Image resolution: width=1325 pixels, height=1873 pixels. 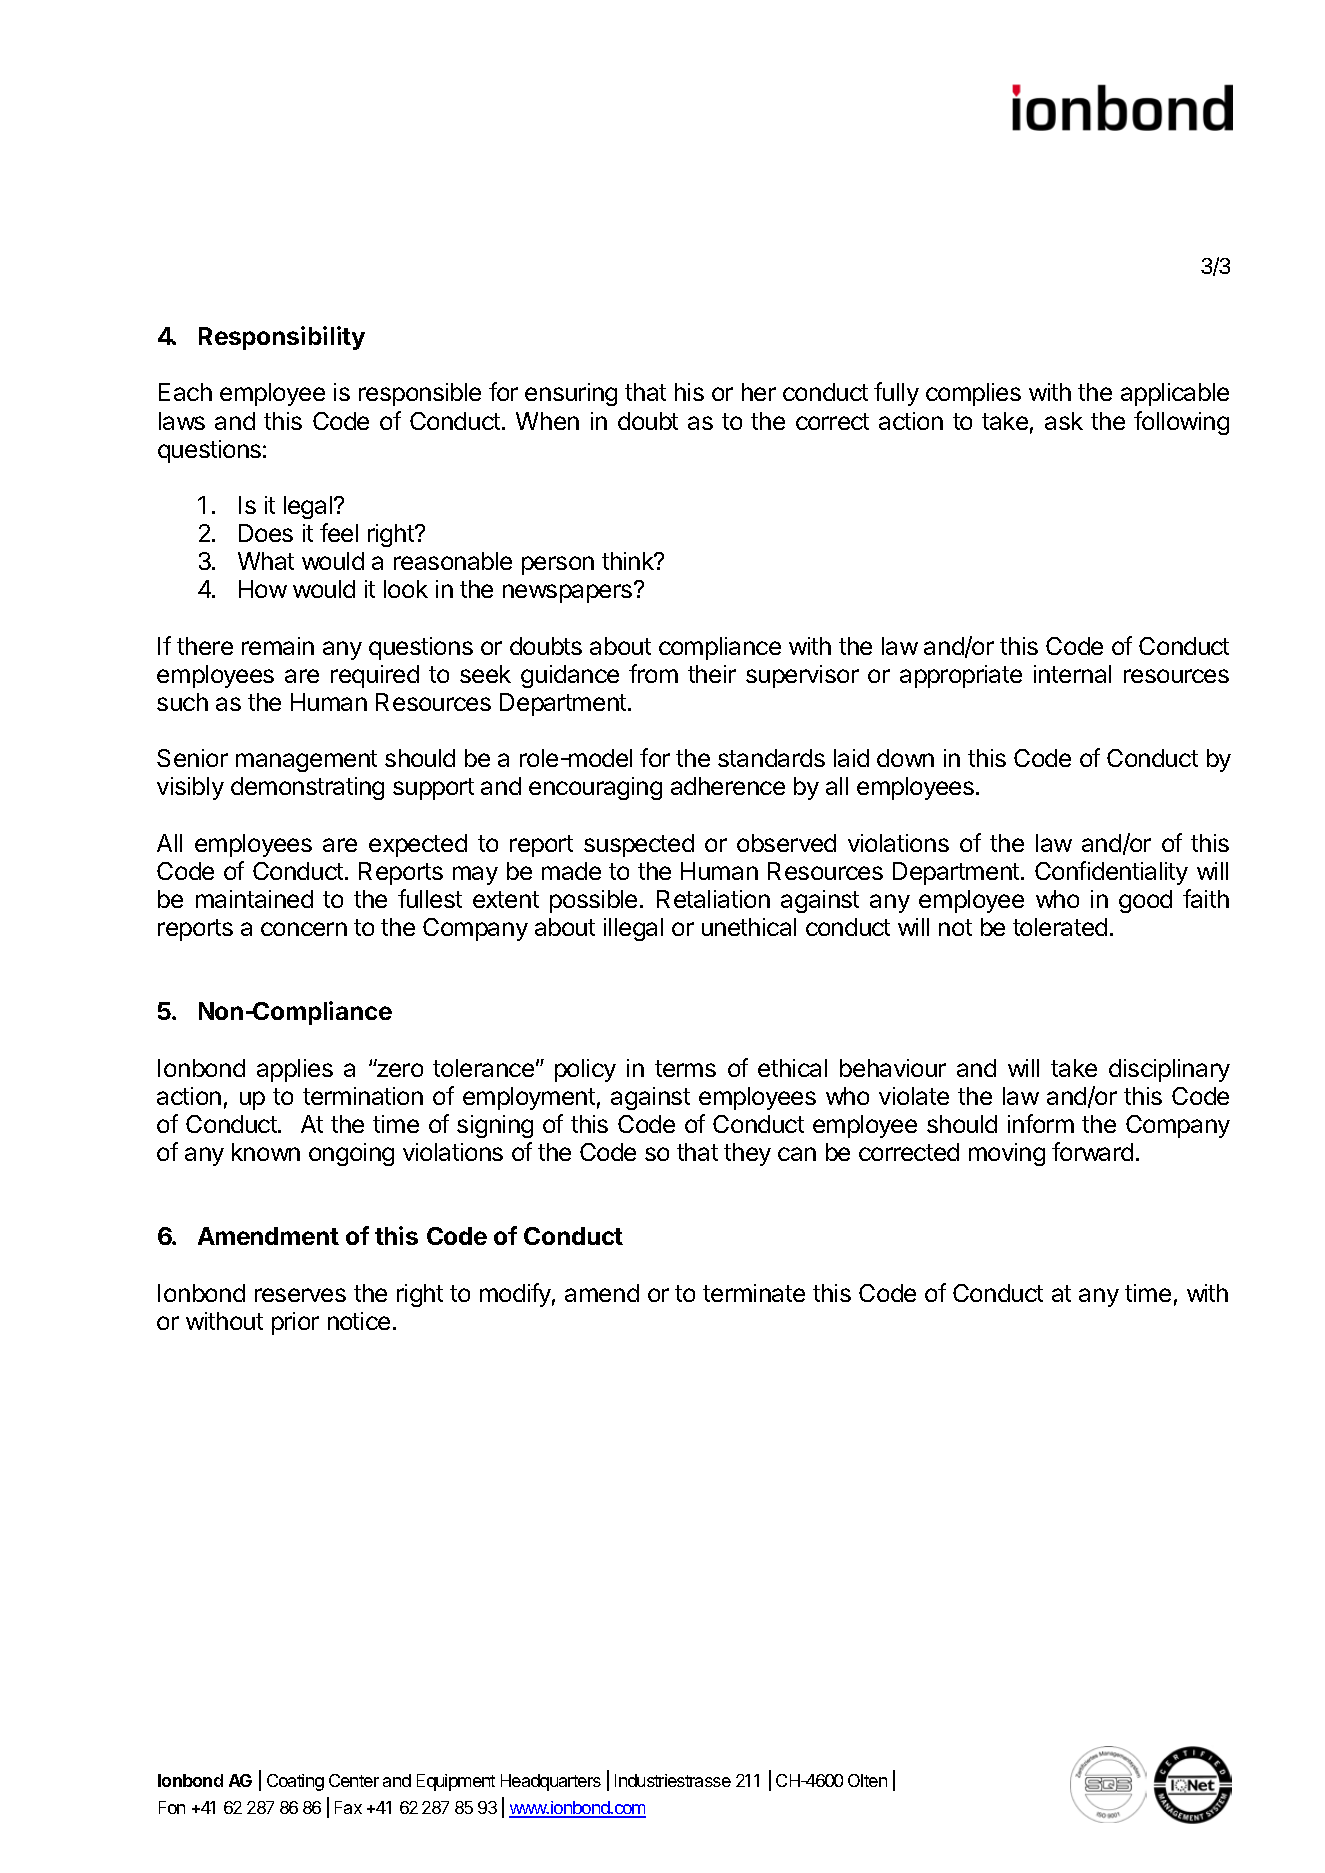 I want to click on Headquarters, so click(x=551, y=1782).
